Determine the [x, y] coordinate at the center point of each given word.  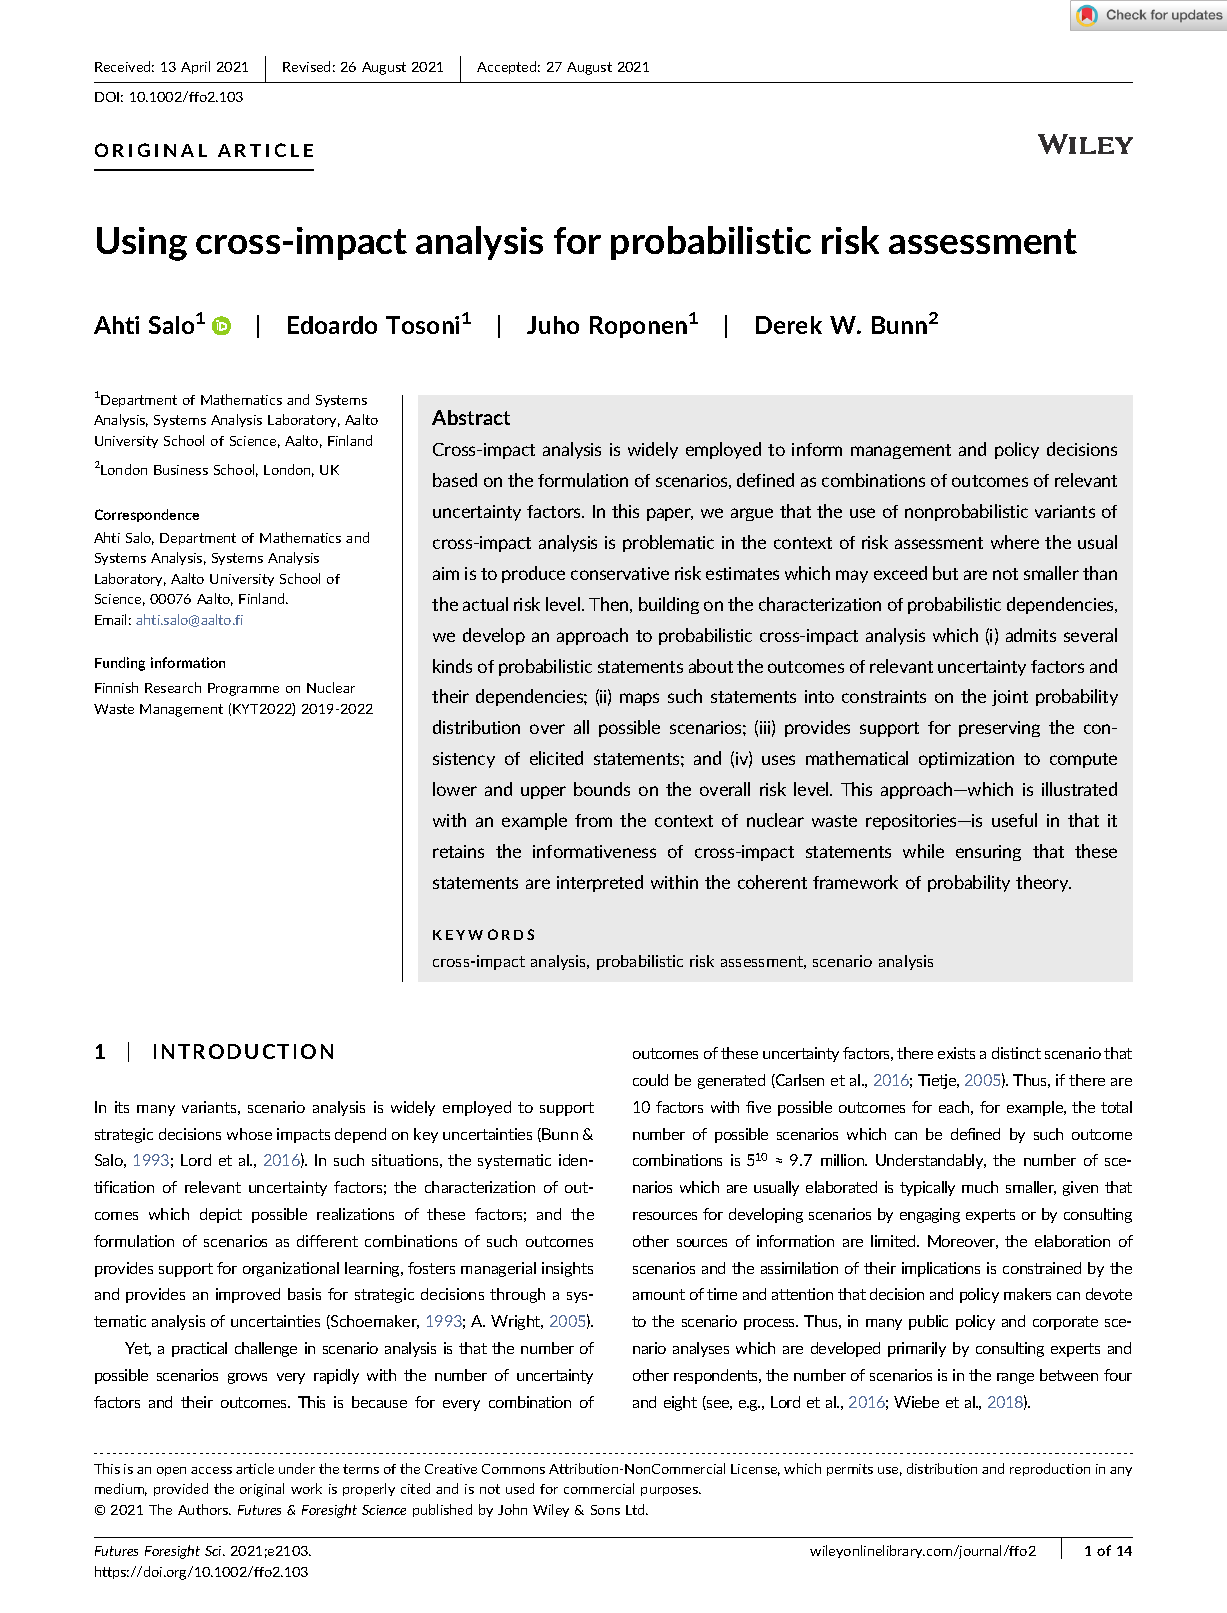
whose [249, 1134]
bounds [602, 789]
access [211, 1470]
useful [1014, 820]
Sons [605, 1510]
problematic [668, 543]
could [650, 1080]
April [195, 67]
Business [181, 470]
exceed [900, 573]
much [980, 1187]
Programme [243, 689]
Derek [789, 325]
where [1015, 542]
